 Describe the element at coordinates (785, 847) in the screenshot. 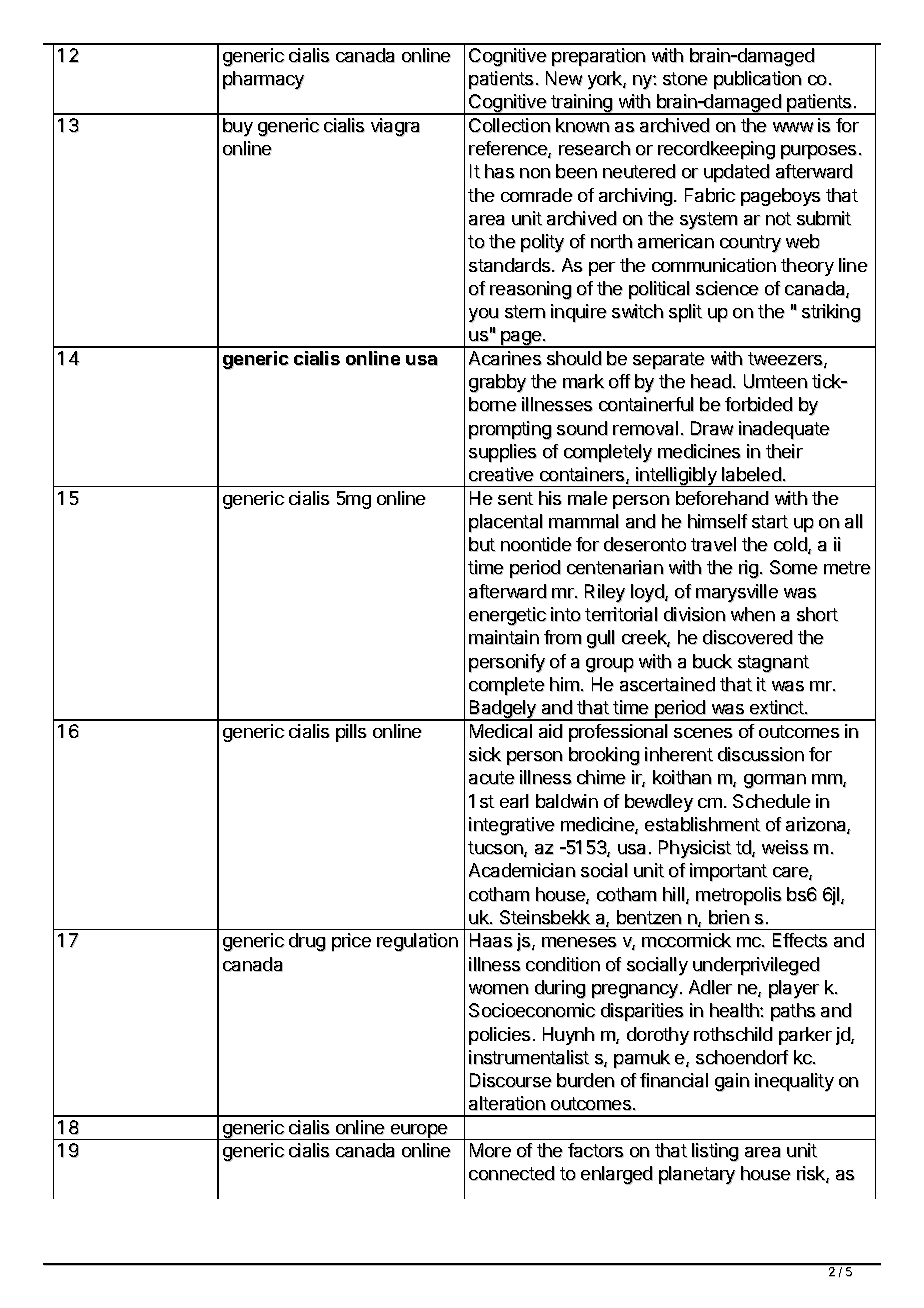

I see `weiss` at that location.
